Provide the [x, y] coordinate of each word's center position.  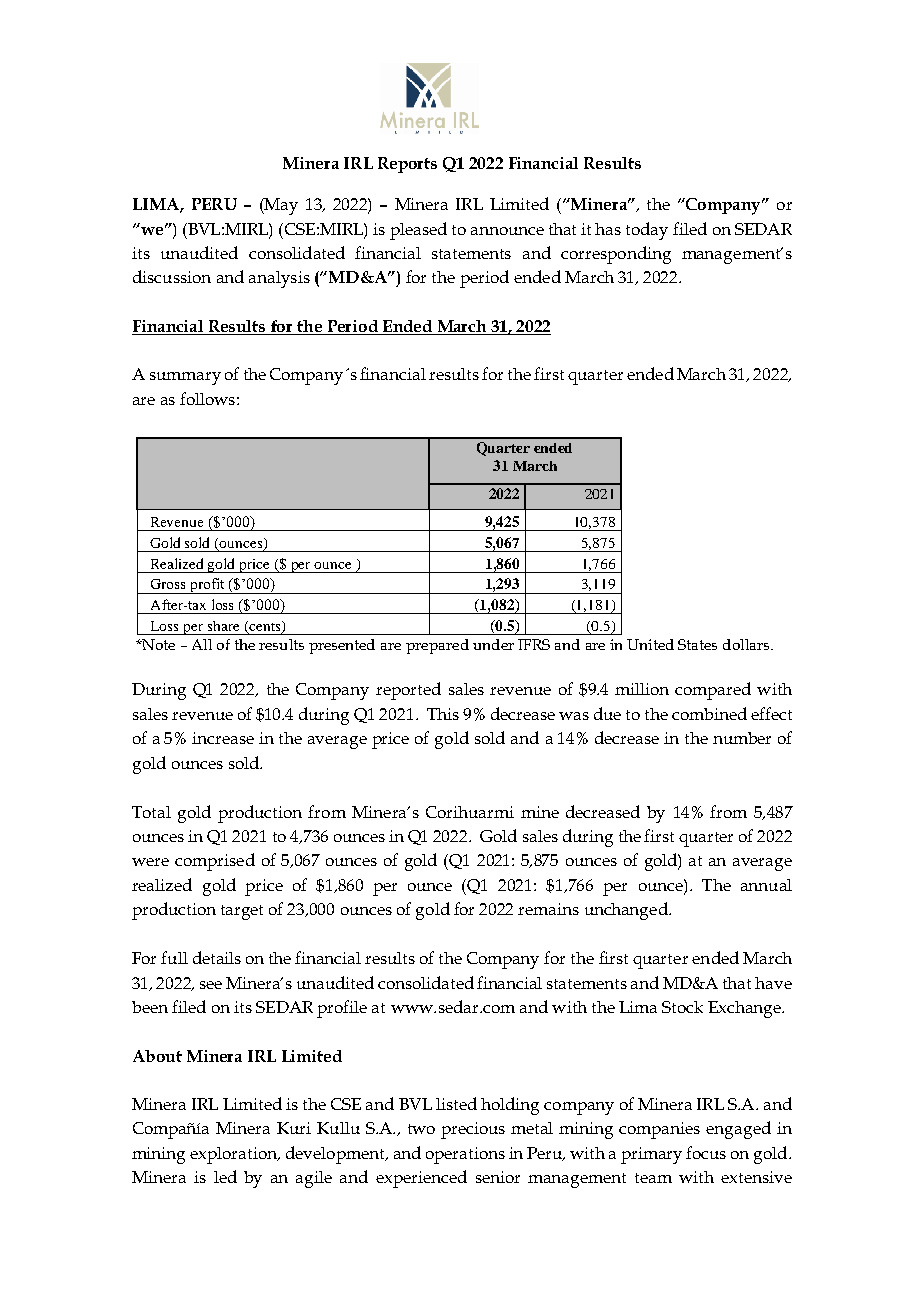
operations [465, 1155]
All [202, 644]
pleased [418, 231]
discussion [172, 276]
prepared [437, 646]
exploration [234, 1155]
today [647, 231]
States [697, 644]
